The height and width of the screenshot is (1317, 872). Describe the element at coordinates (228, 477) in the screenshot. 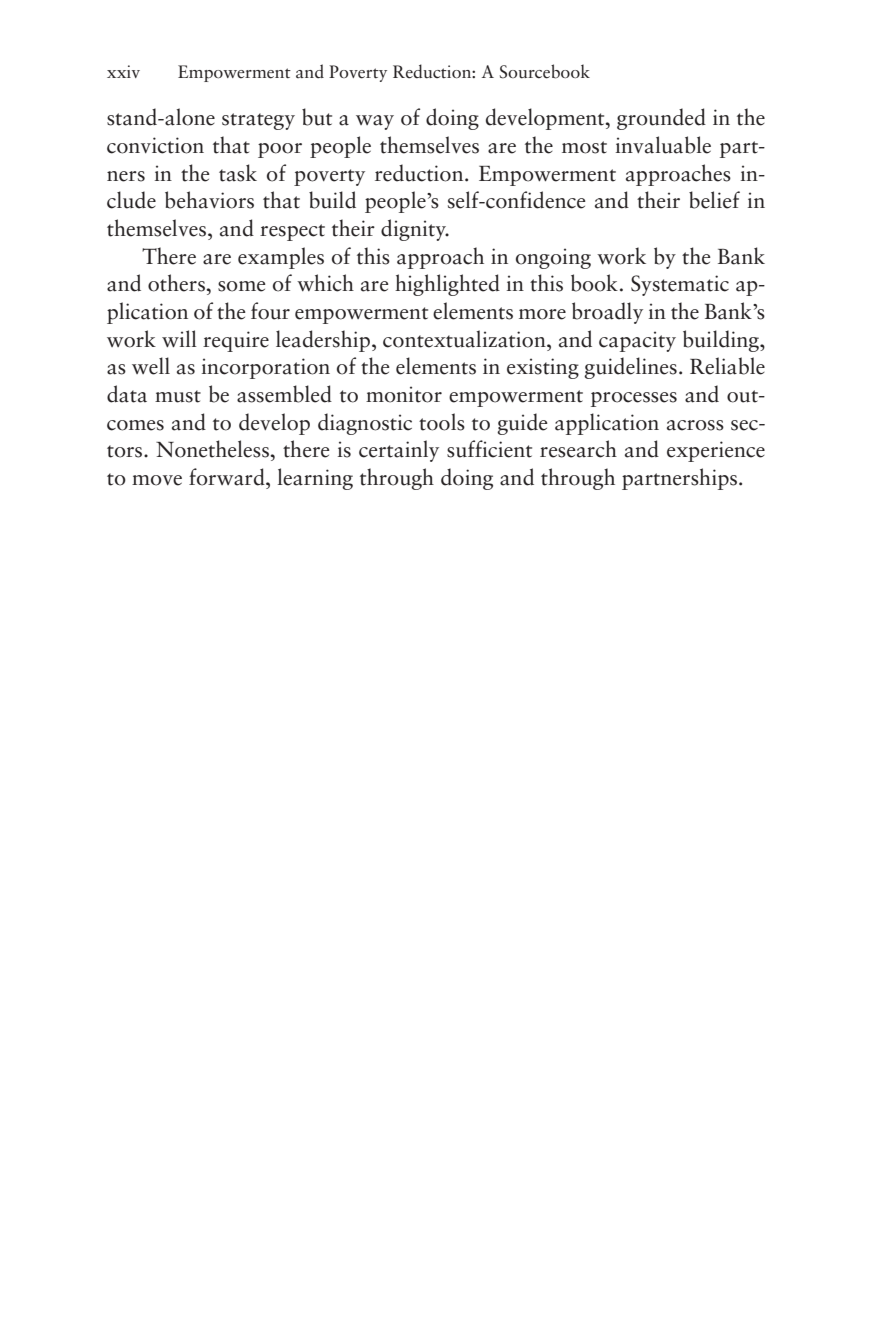

I see `forward` at that location.
